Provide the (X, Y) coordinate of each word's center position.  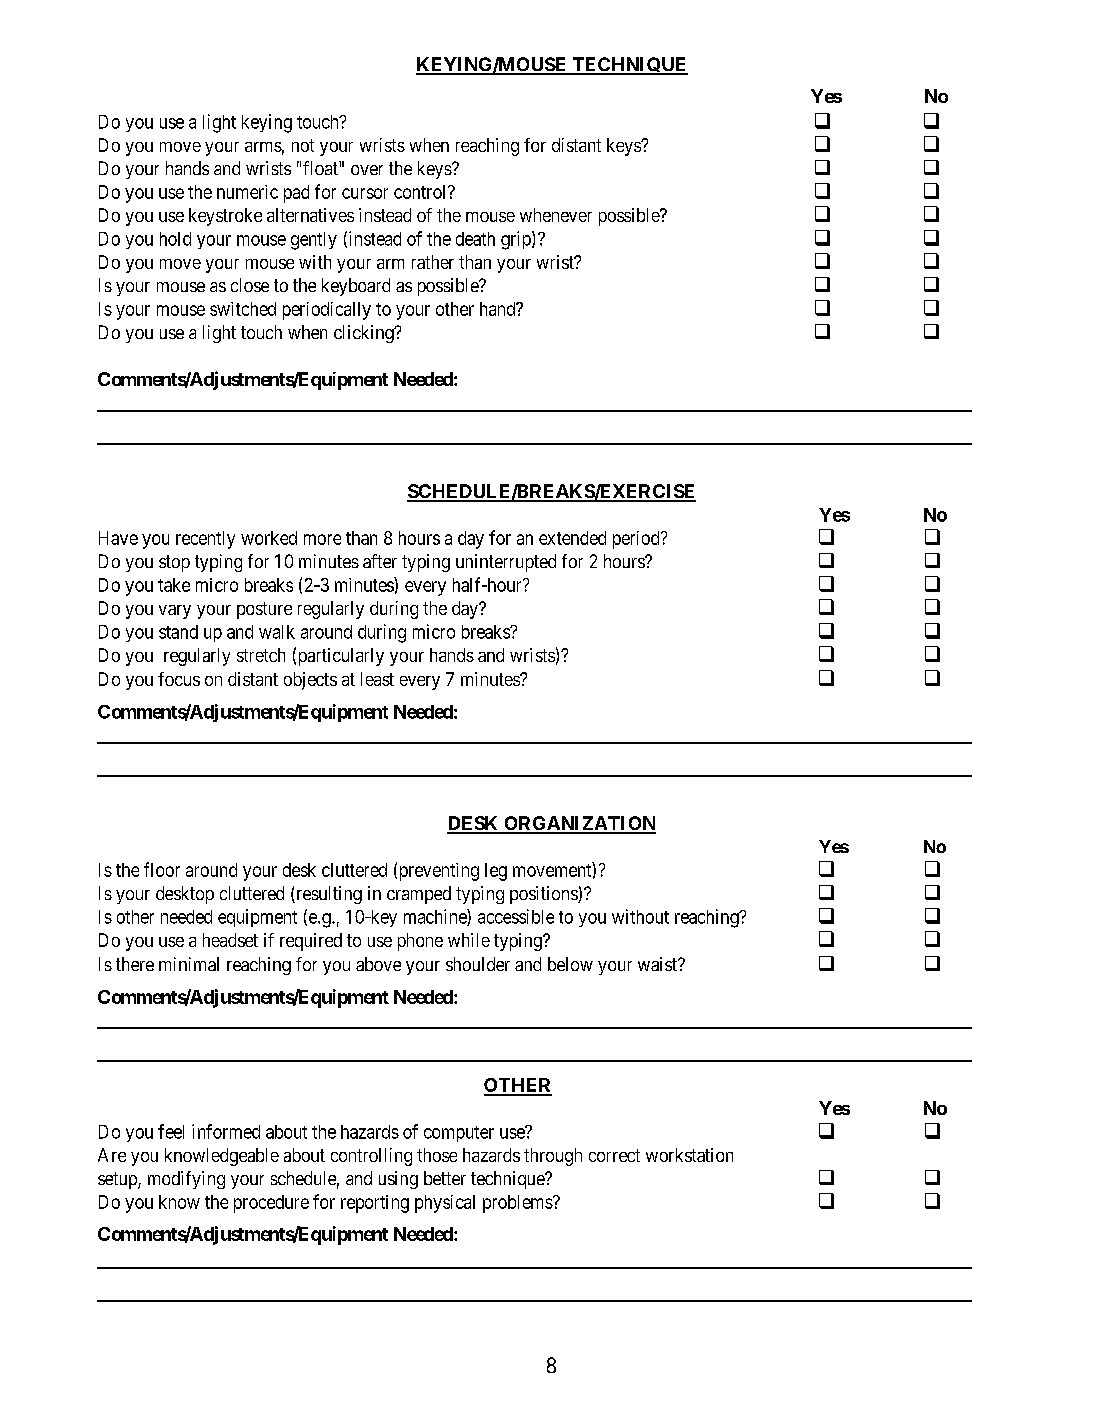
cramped (419, 895)
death (475, 239)
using (398, 1180)
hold (175, 239)
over (367, 170)
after (380, 561)
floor (162, 869)
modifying (186, 1180)
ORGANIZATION (579, 824)
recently (205, 540)
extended (572, 538)
